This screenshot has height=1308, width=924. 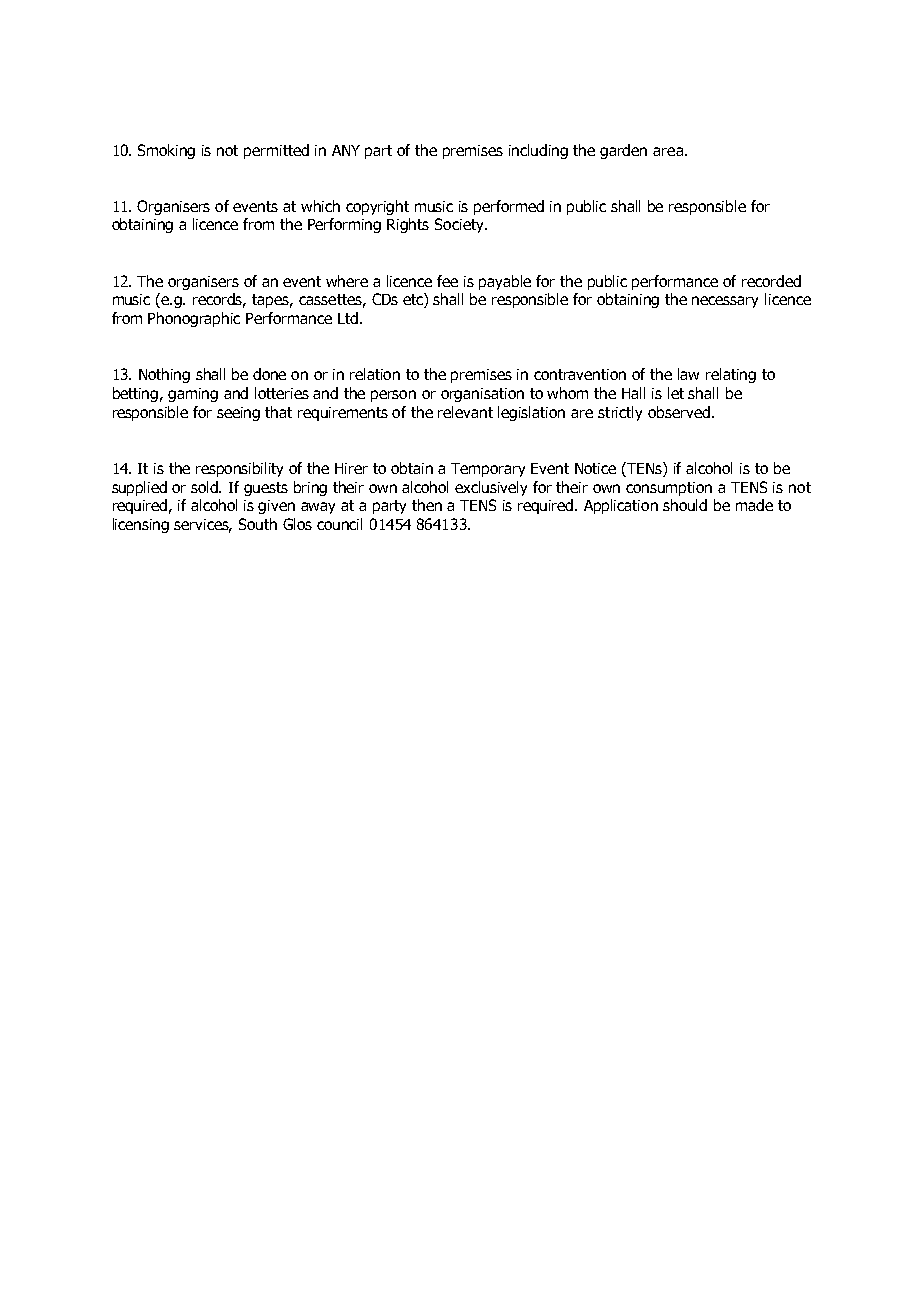 I want to click on organisation, so click(x=482, y=395).
